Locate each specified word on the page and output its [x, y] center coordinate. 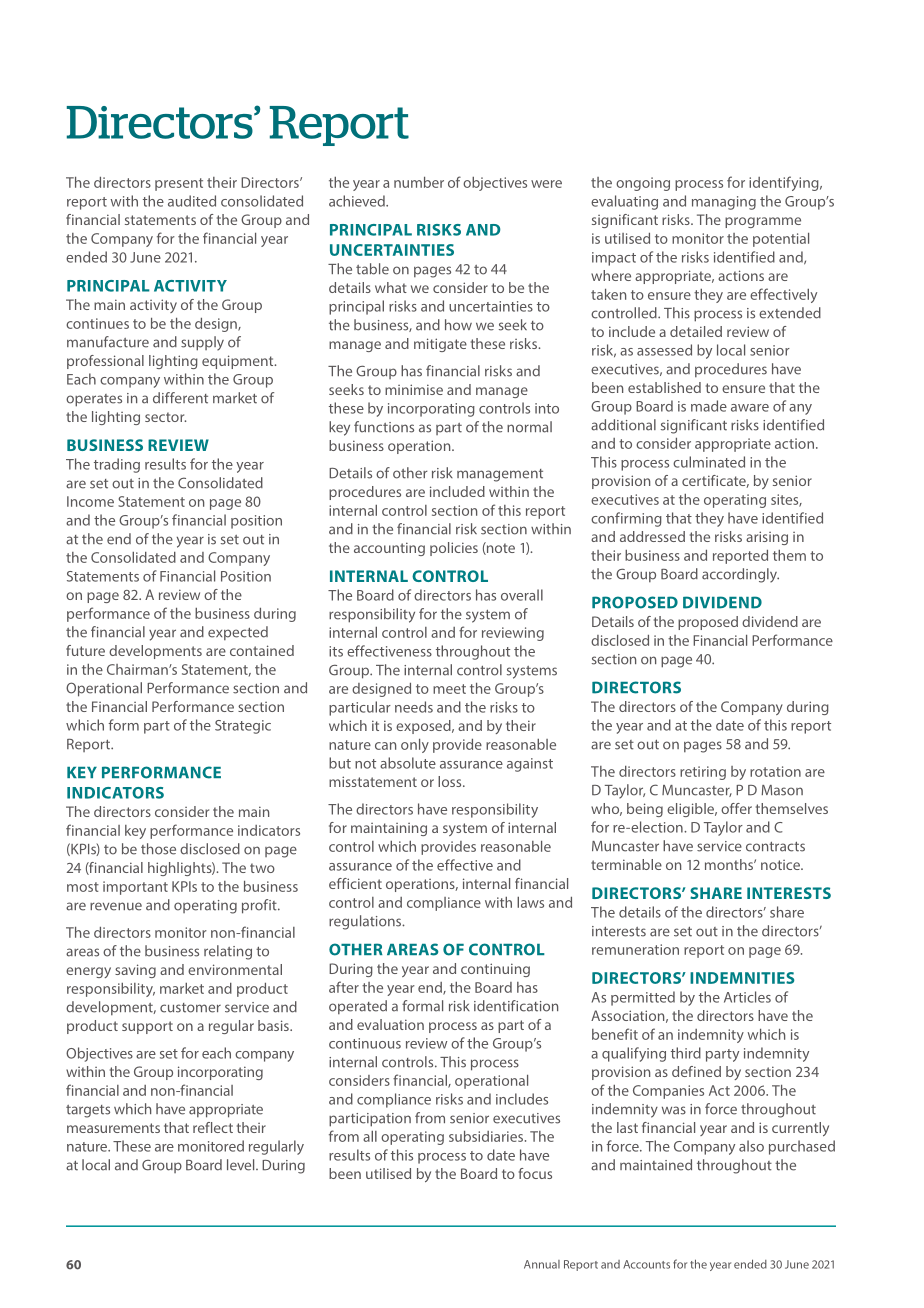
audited [192, 201]
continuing [495, 970]
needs [414, 707]
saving [135, 971]
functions [384, 427]
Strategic [243, 727]
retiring [703, 773]
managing [724, 203]
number [419, 182]
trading [117, 465]
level [242, 1165]
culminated [709, 462]
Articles [747, 997]
